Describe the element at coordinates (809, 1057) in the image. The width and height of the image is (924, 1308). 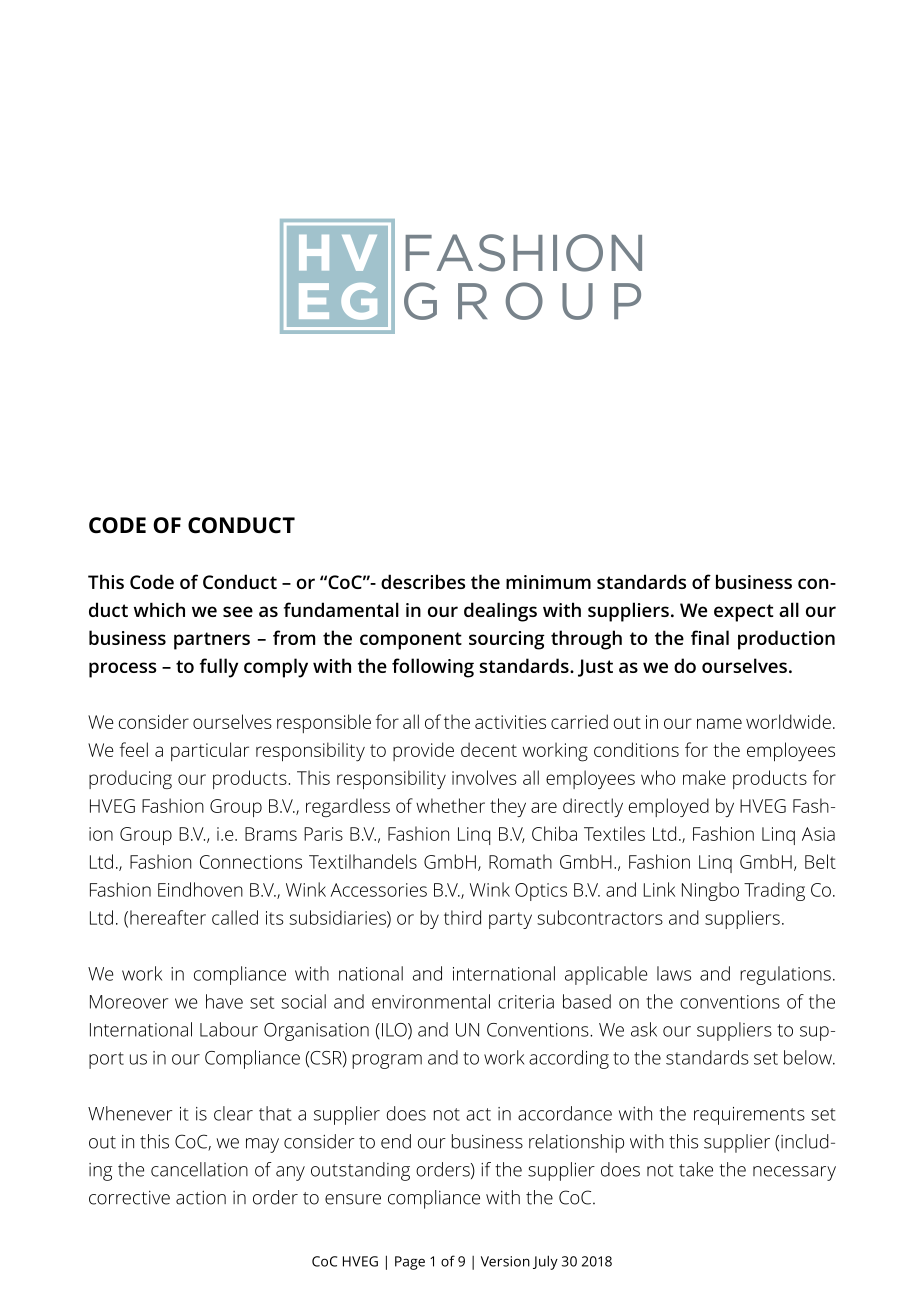
I see `below` at that location.
